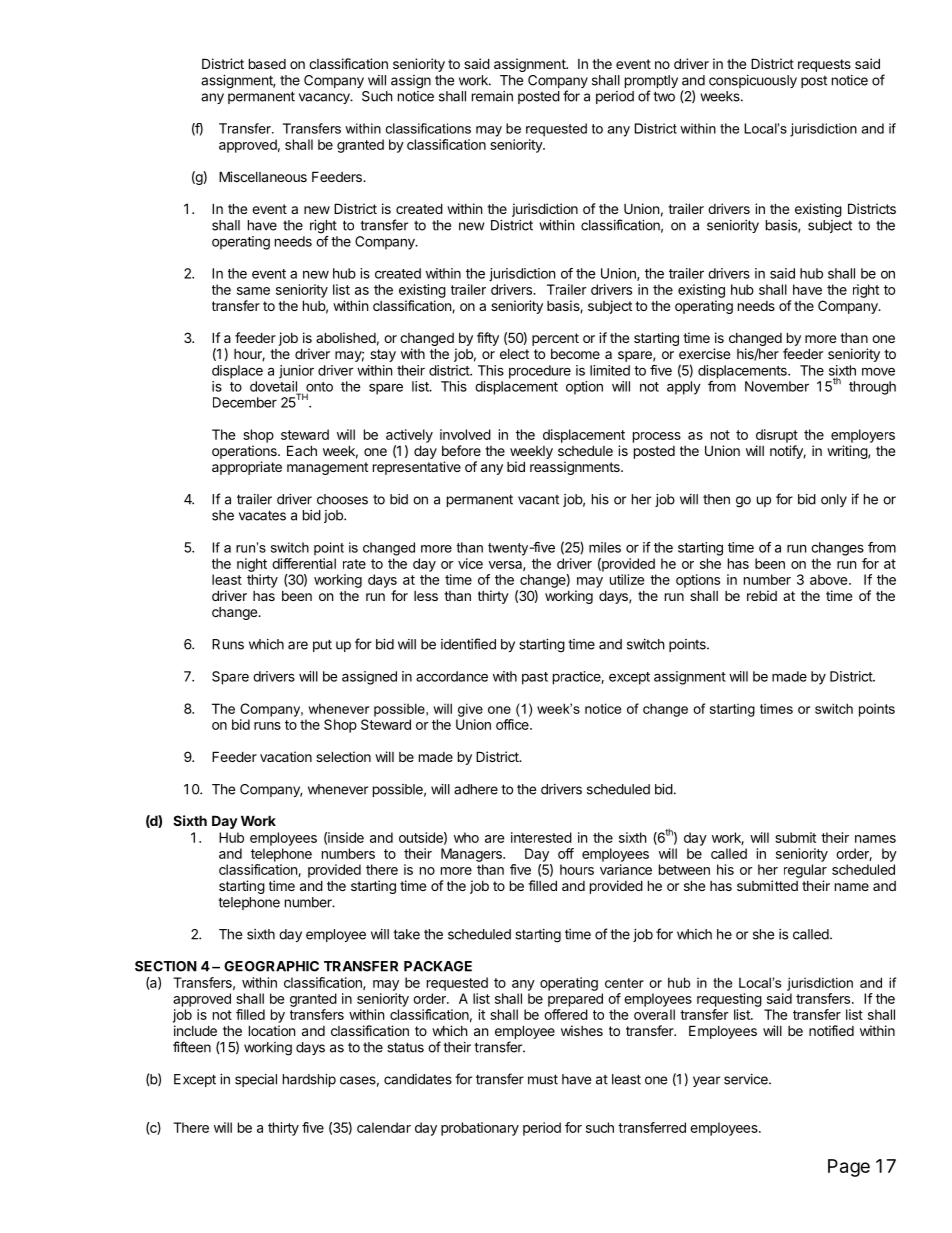 This screenshot has width=952, height=1233. Describe the element at coordinates (476, 789) in the screenshot. I see `adhere` at that location.
